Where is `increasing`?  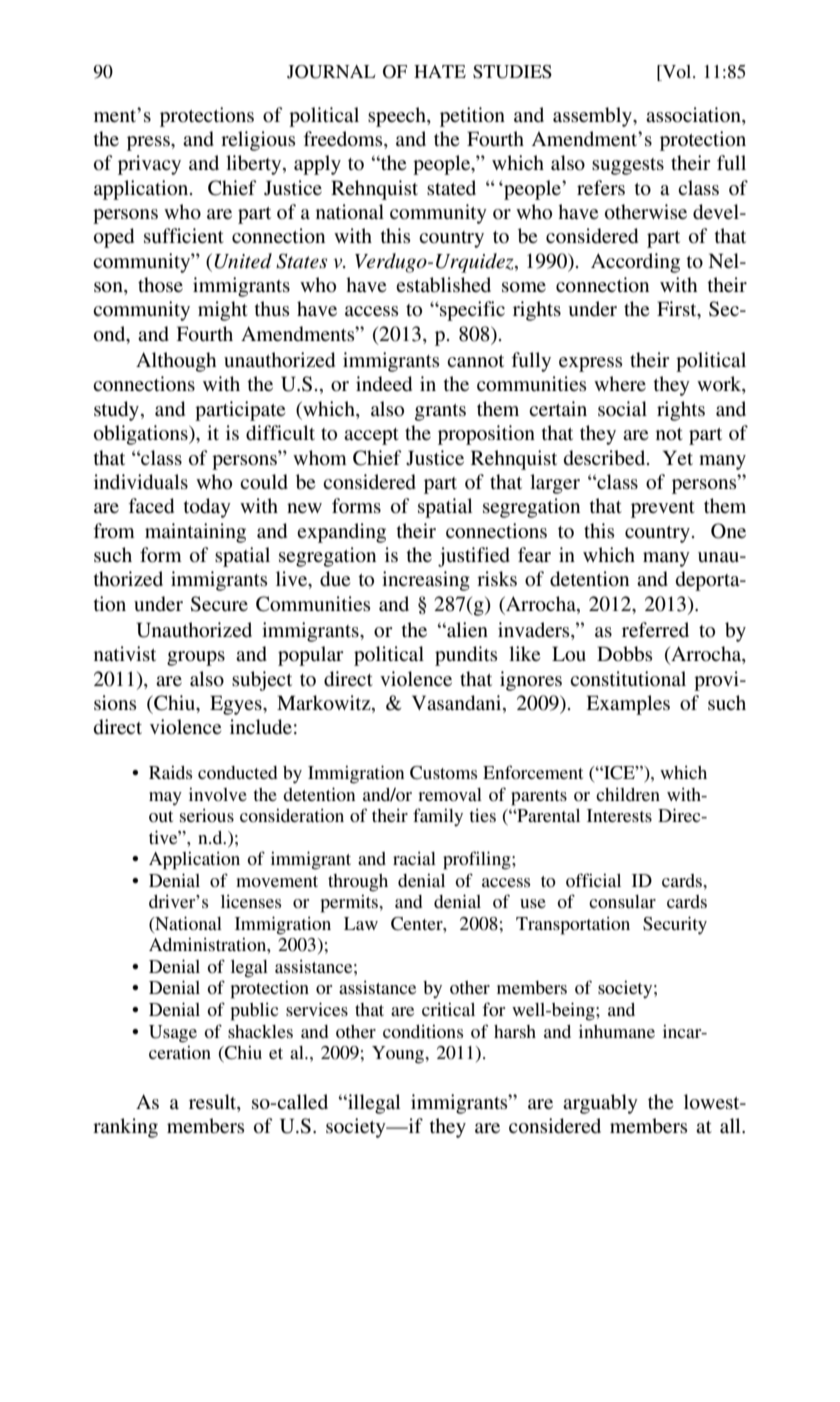 increasing is located at coordinates (426, 581).
